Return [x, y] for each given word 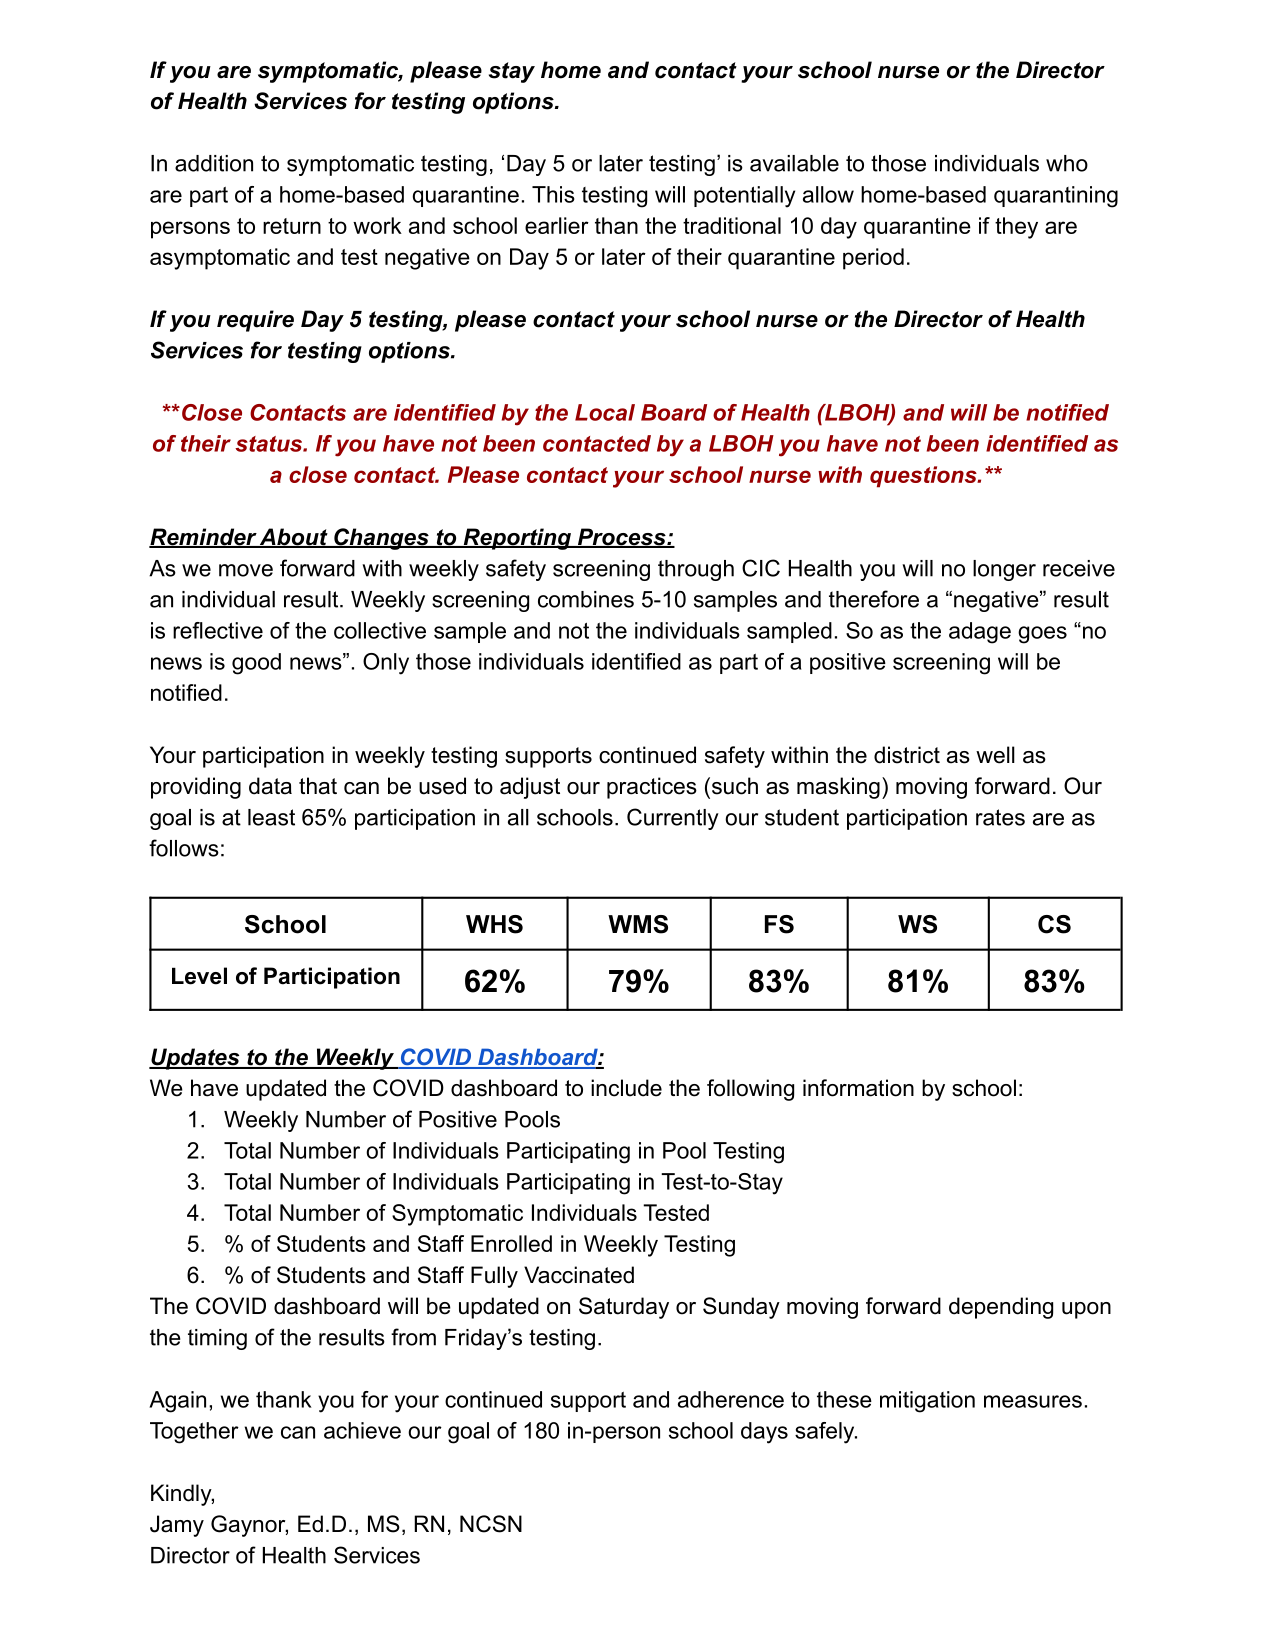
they [1016, 228]
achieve [362, 1430]
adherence [731, 1399]
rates [1000, 817]
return [292, 226]
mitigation [927, 1402]
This [553, 194]
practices [652, 788]
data [270, 786]
